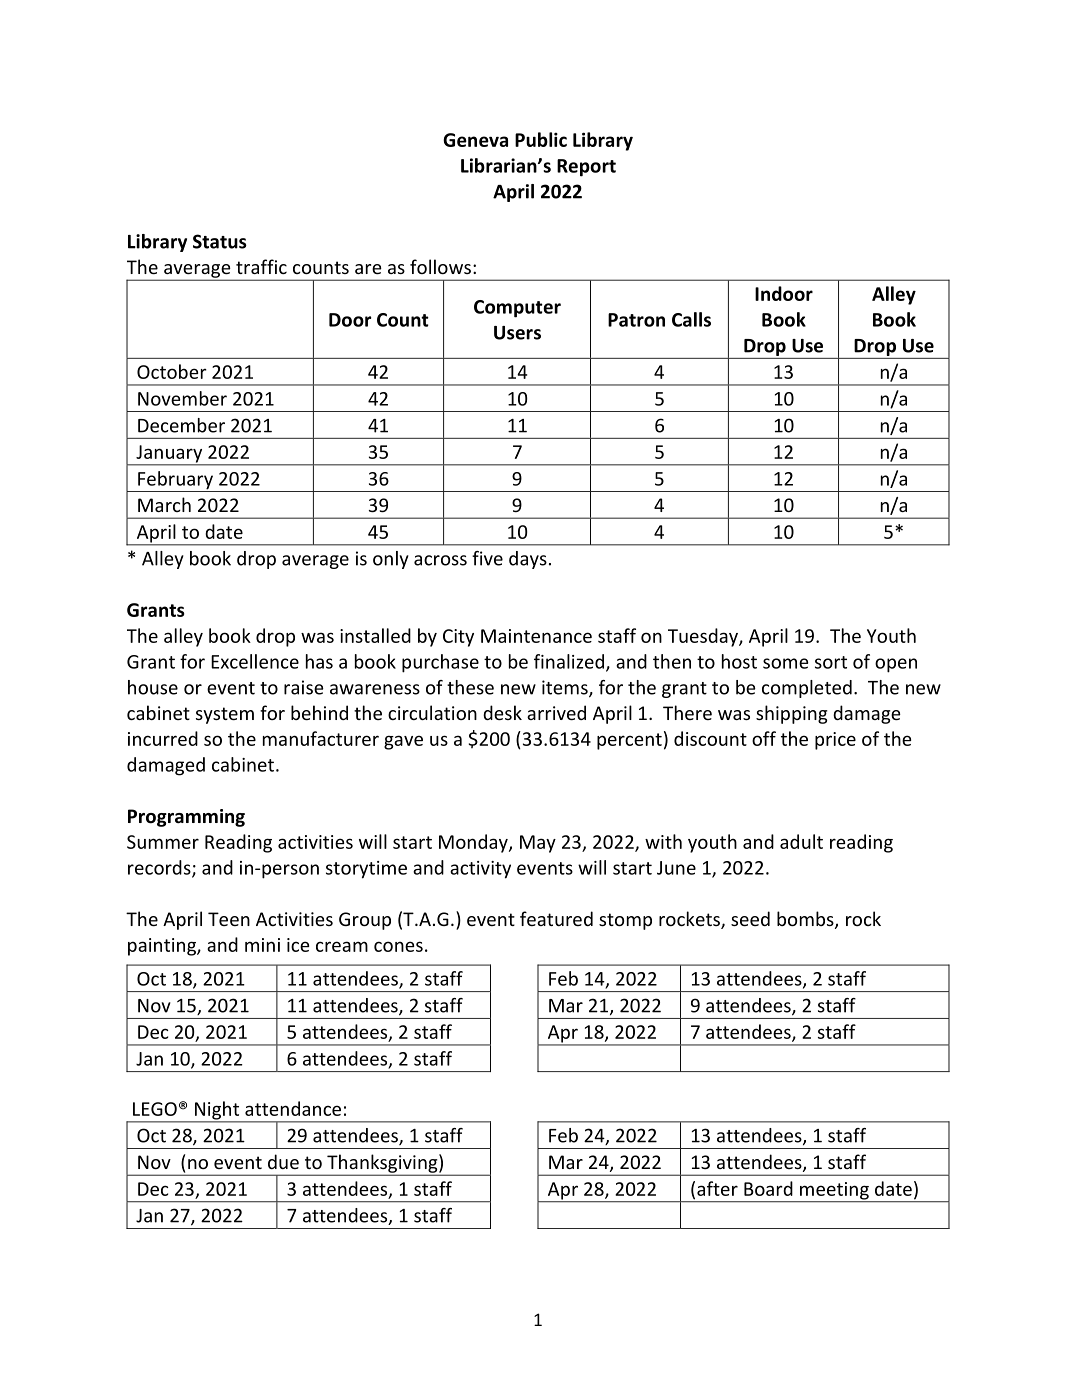  Describe the element at coordinates (785, 663) in the page. I see `some` at that location.
